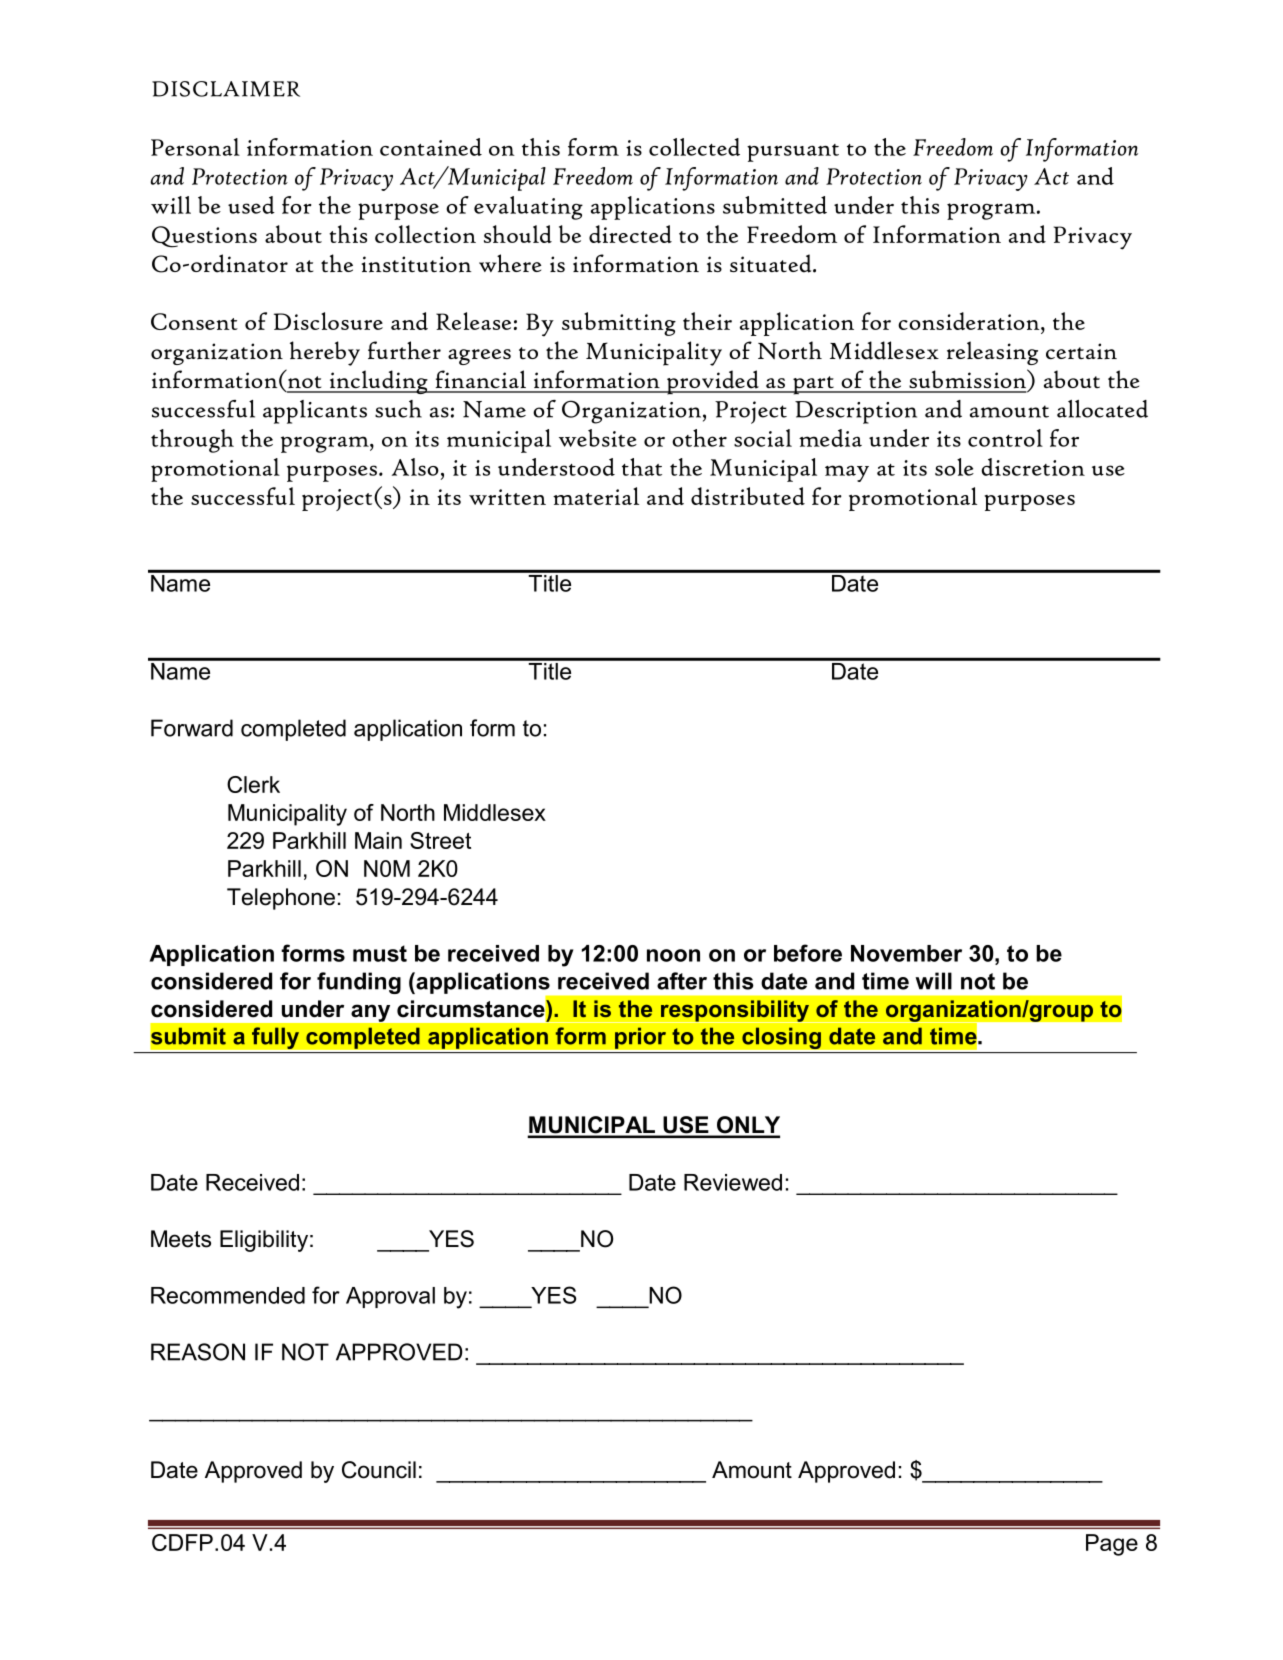  I want to click on Council, so click(379, 1470).
